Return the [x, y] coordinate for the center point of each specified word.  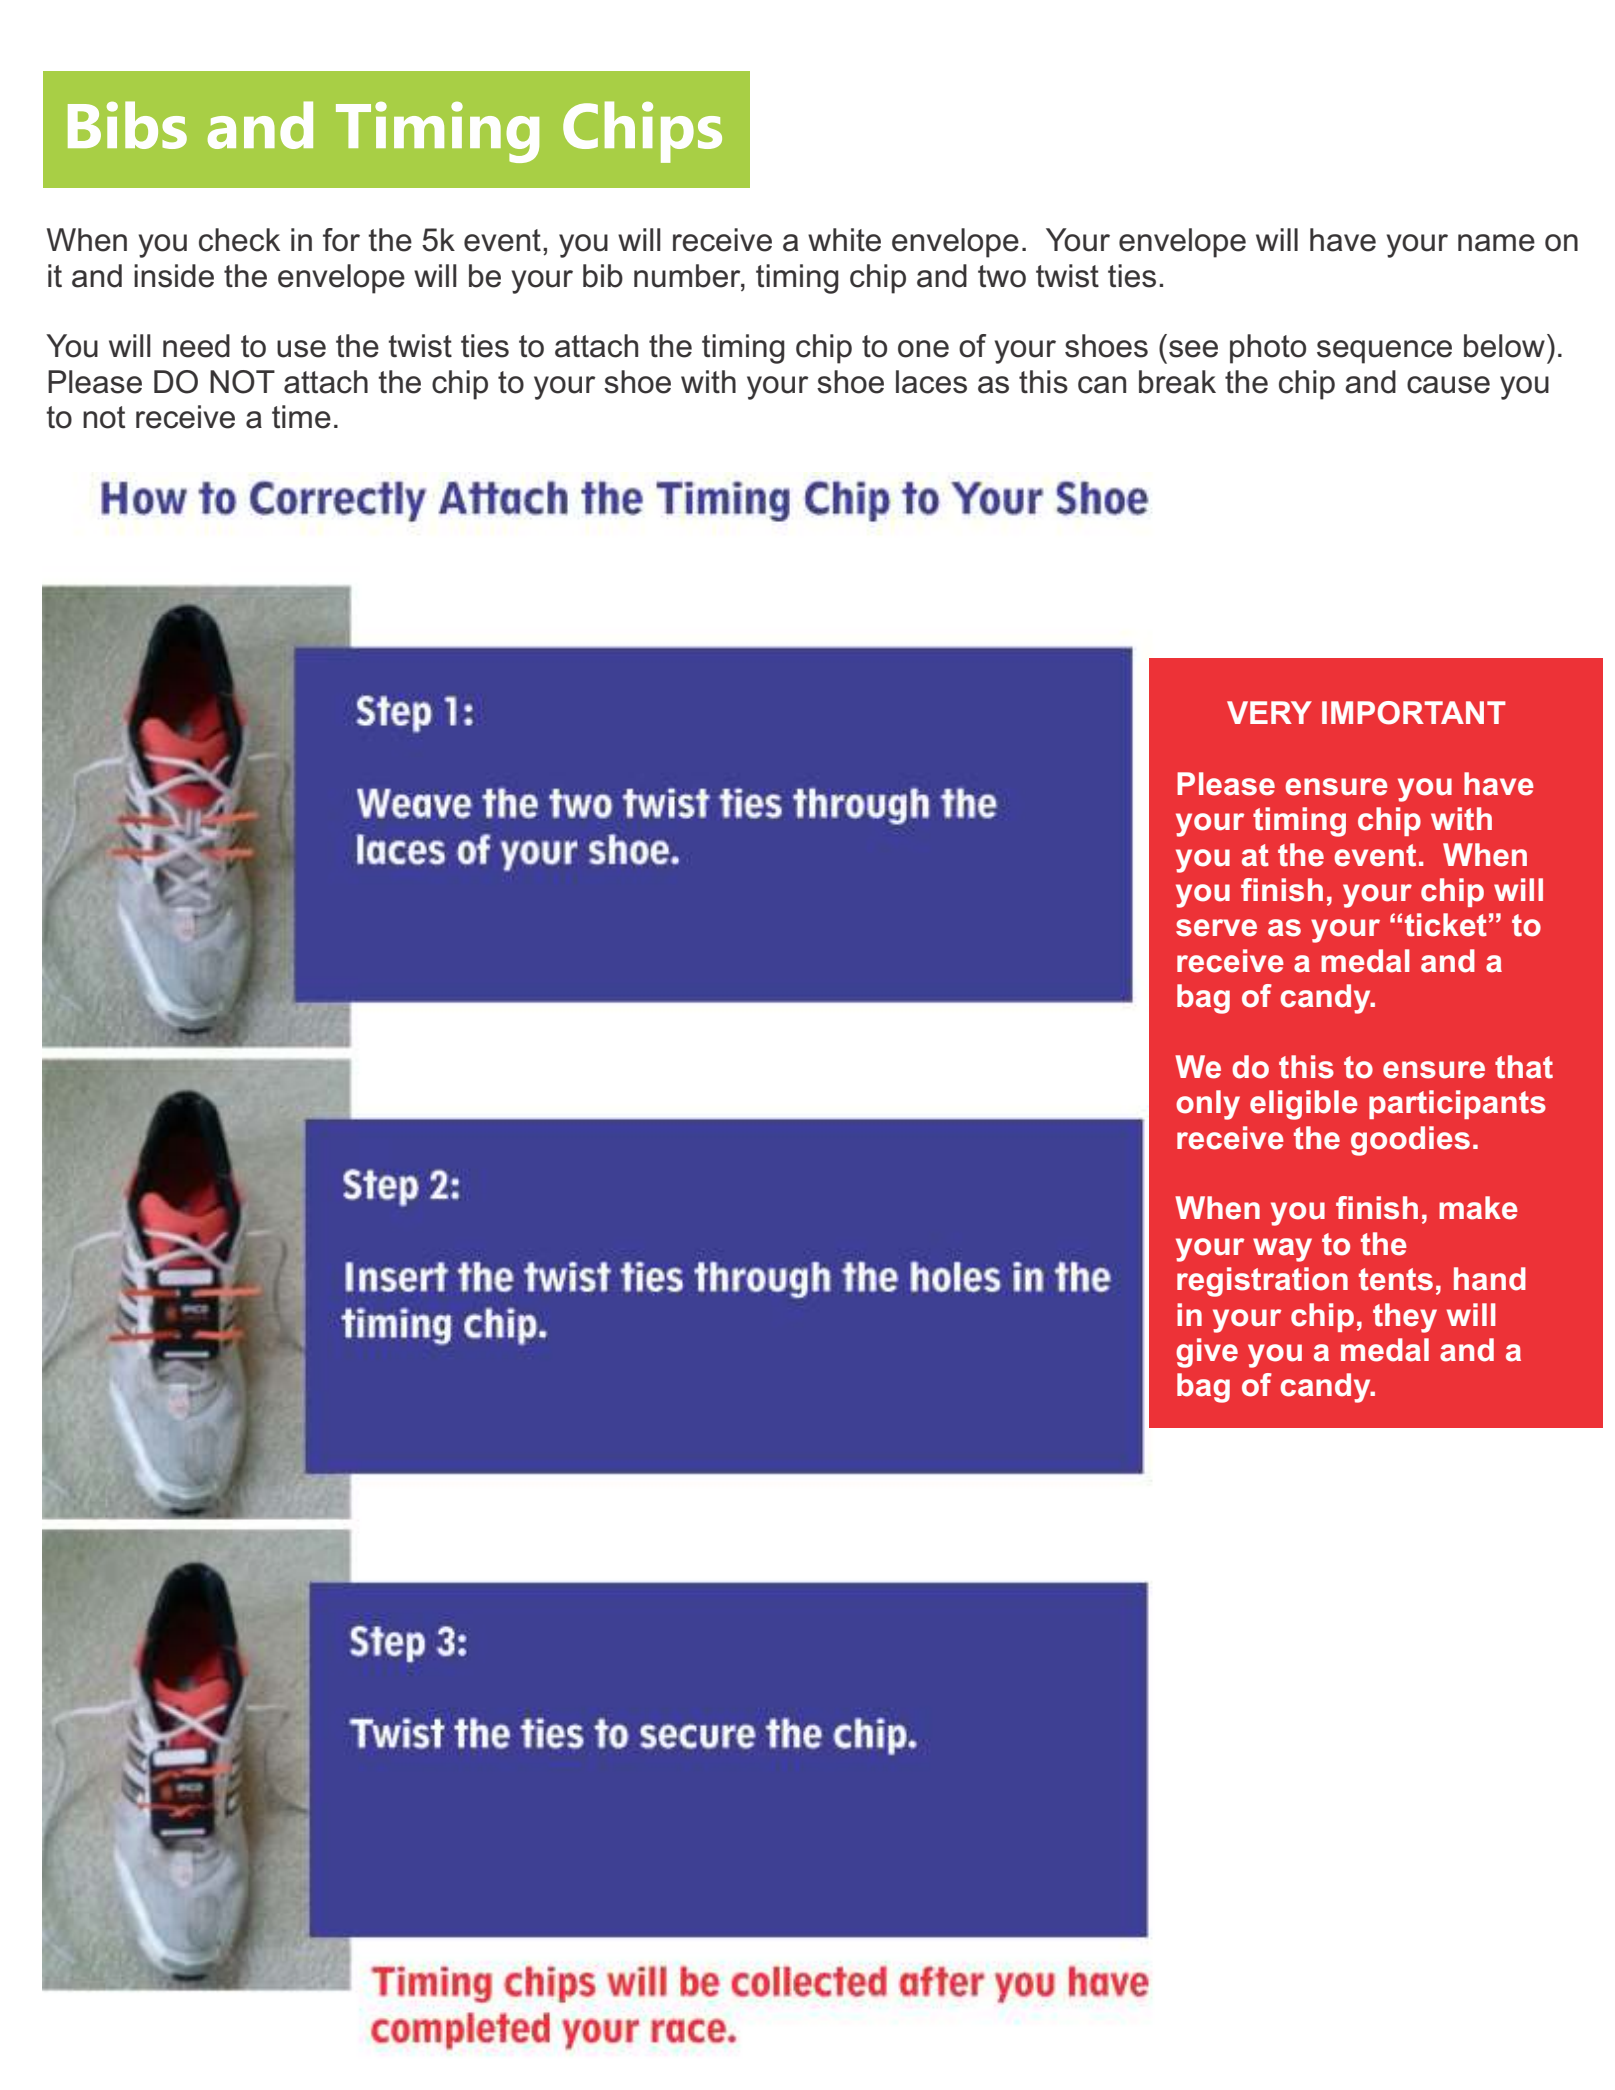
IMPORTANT [1414, 713]
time [301, 417]
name [1496, 243]
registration [1262, 1282]
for [341, 240]
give [1207, 1353]
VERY [1269, 712]
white [844, 240]
